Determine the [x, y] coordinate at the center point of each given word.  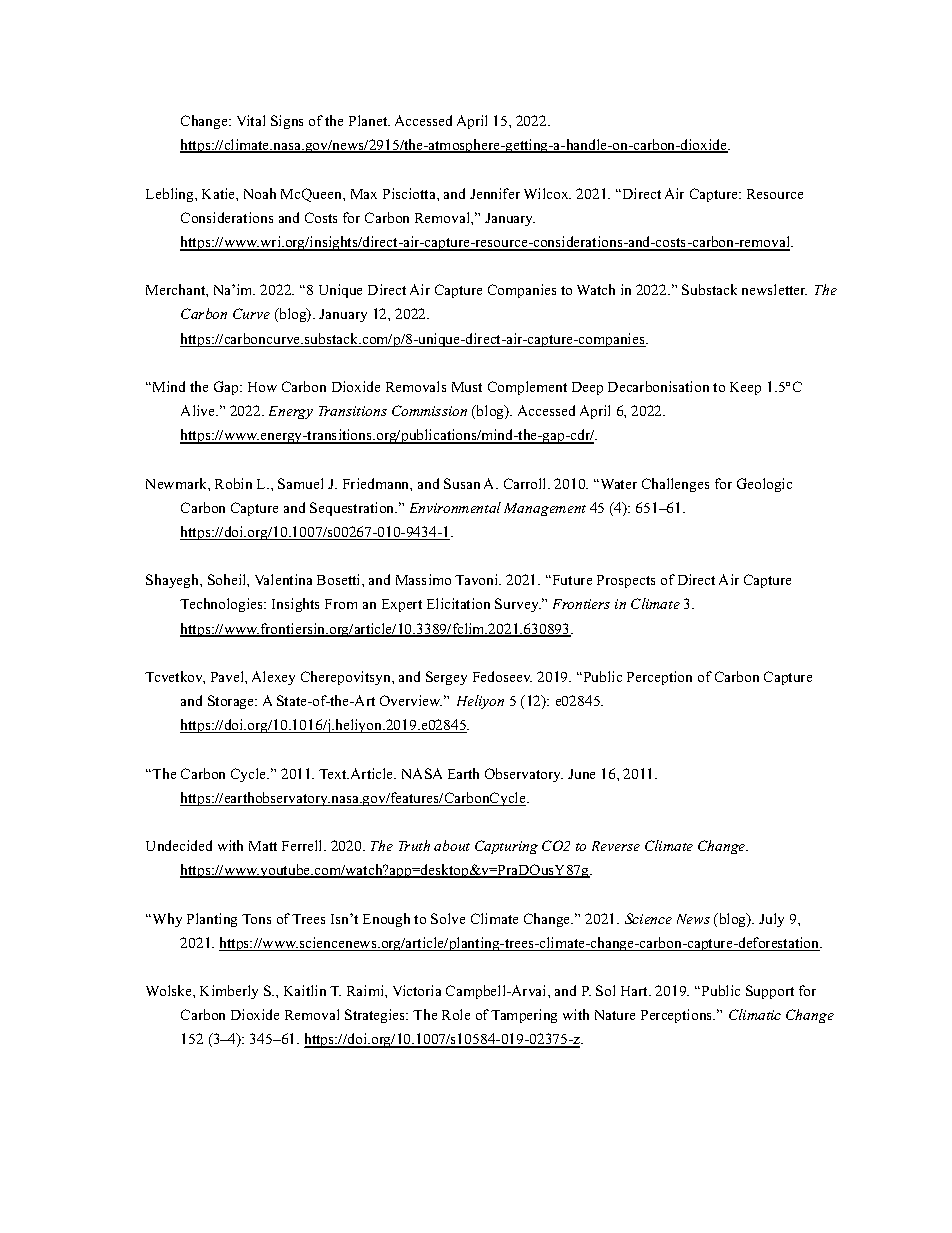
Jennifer [495, 193]
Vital [251, 120]
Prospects [626, 581]
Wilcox [547, 193]
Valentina [283, 579]
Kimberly [229, 992]
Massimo [423, 579]
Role [456, 1014]
